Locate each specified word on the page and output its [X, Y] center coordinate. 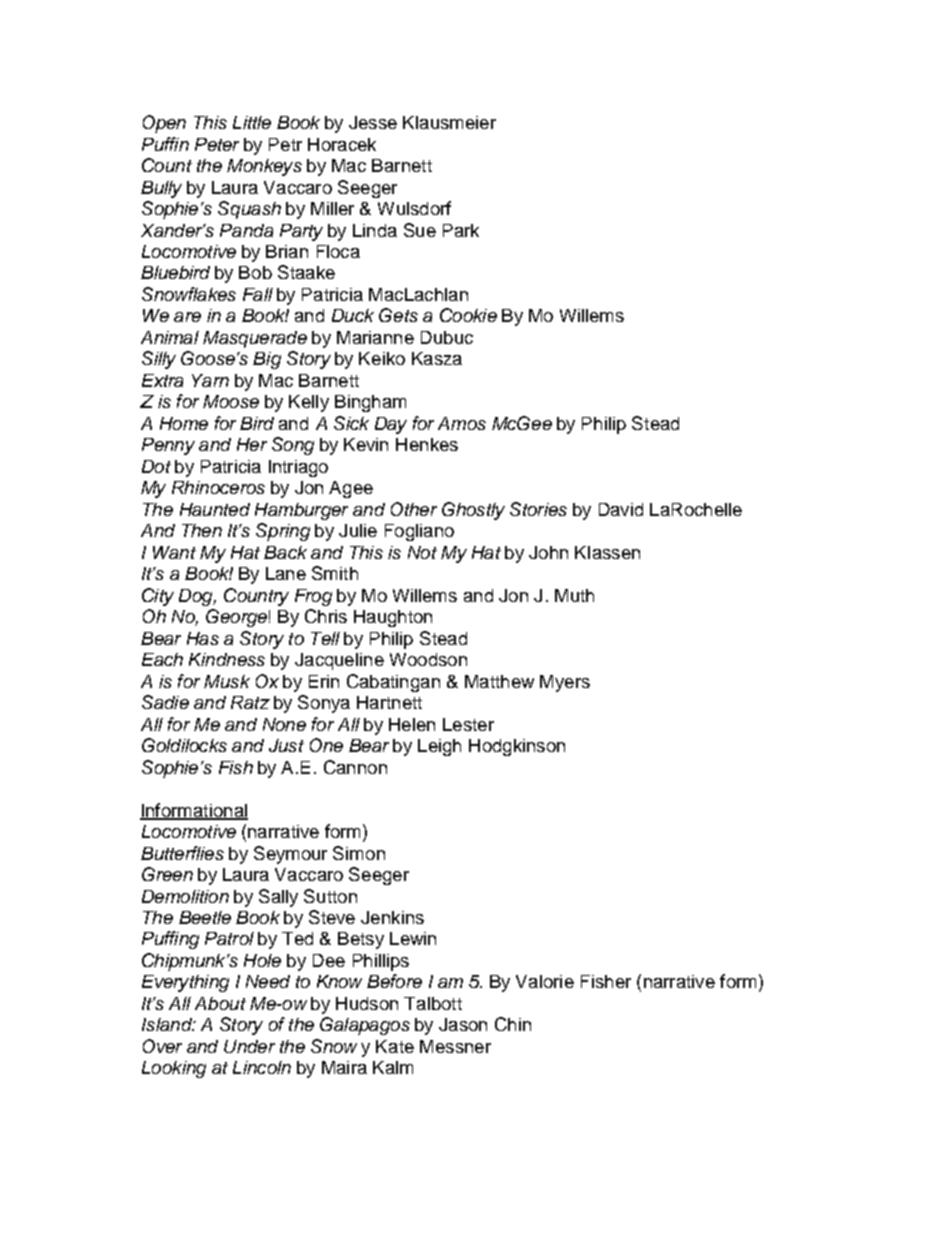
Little [252, 122]
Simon [359, 853]
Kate [395, 1046]
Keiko [382, 358]
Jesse [373, 122]
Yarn [210, 380]
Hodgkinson [517, 747]
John [548, 552]
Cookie [468, 315]
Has [203, 638]
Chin [513, 1024]
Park [461, 230]
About [220, 1003]
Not [422, 552]
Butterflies [182, 853]
